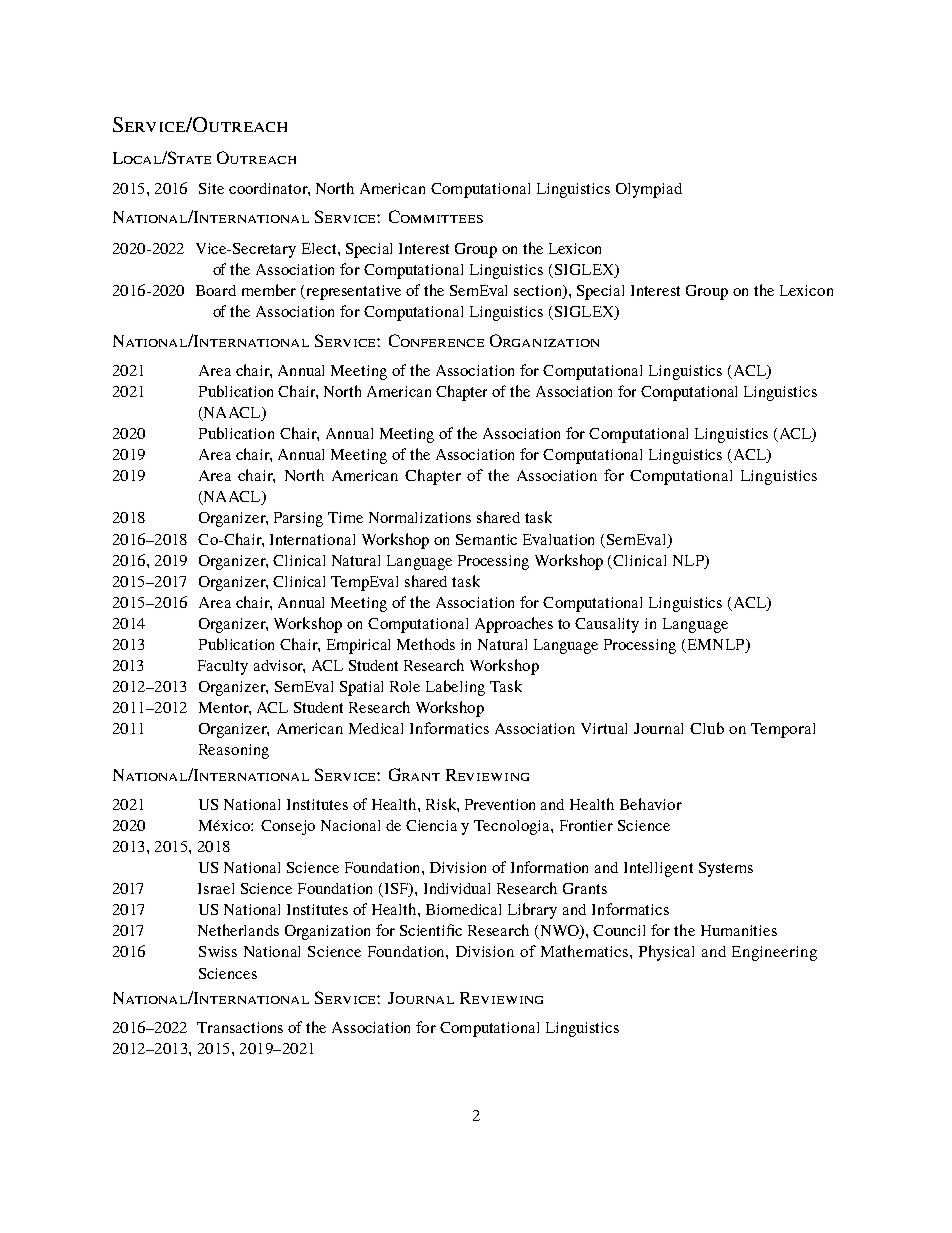 This screenshot has height=1233, width=952. I want to click on Olympiad, so click(649, 190).
